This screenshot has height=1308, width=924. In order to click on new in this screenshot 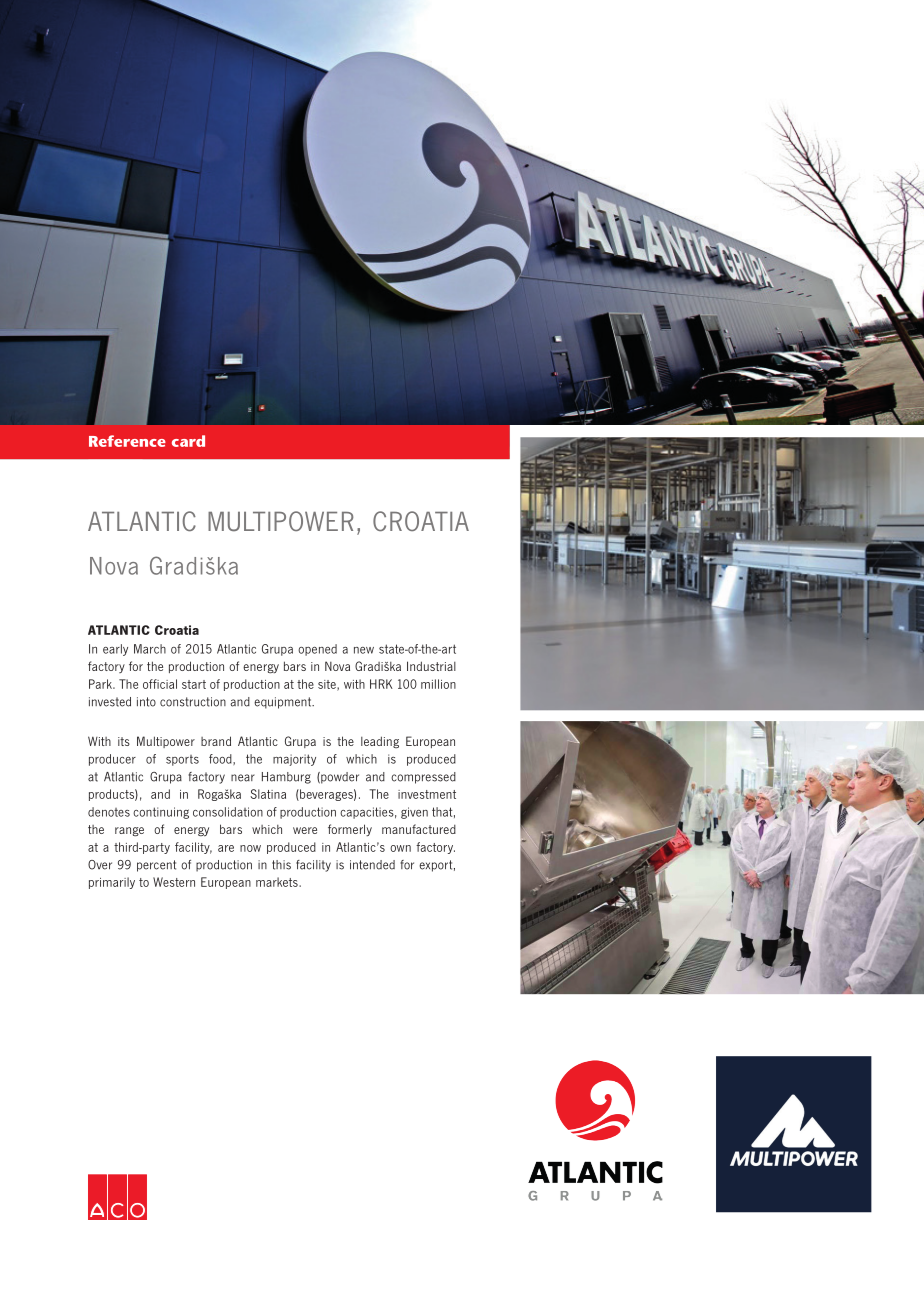, I will do `click(364, 650)`.
